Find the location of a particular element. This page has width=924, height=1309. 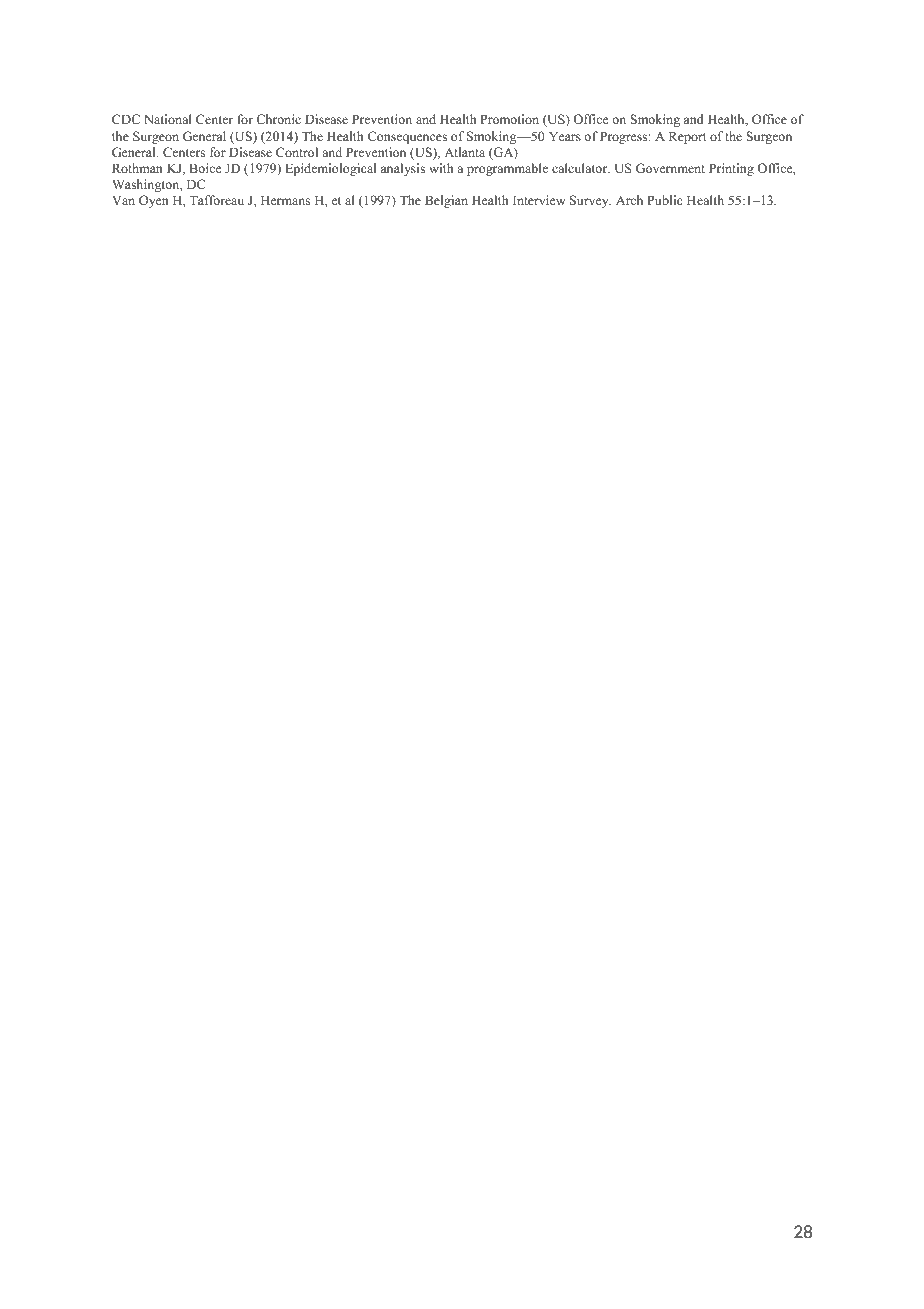

Public is located at coordinates (664, 200).
